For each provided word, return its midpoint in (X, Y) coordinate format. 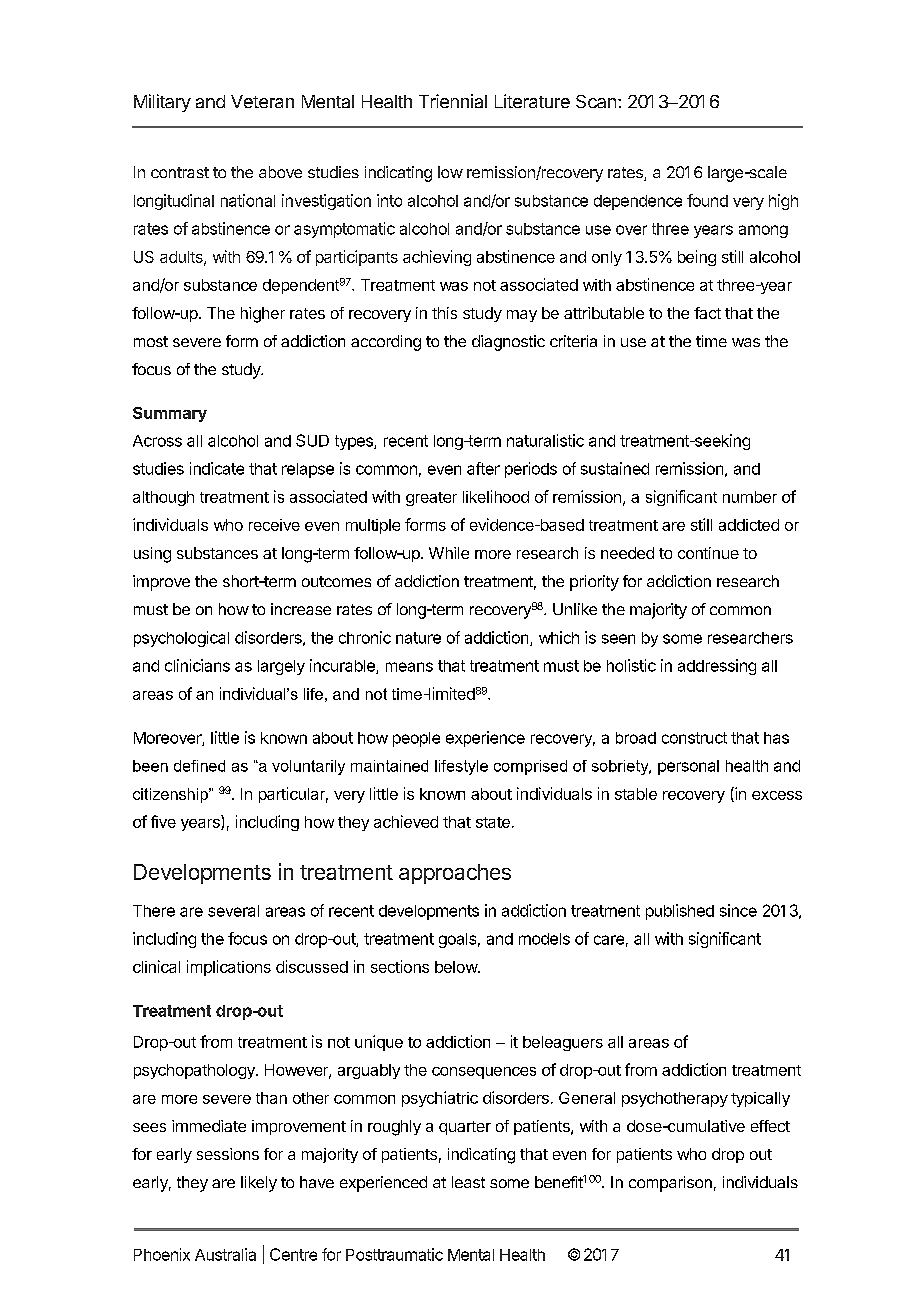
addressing (717, 667)
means (409, 667)
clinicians (197, 665)
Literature (532, 101)
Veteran (262, 101)
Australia (225, 1254)
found (707, 200)
